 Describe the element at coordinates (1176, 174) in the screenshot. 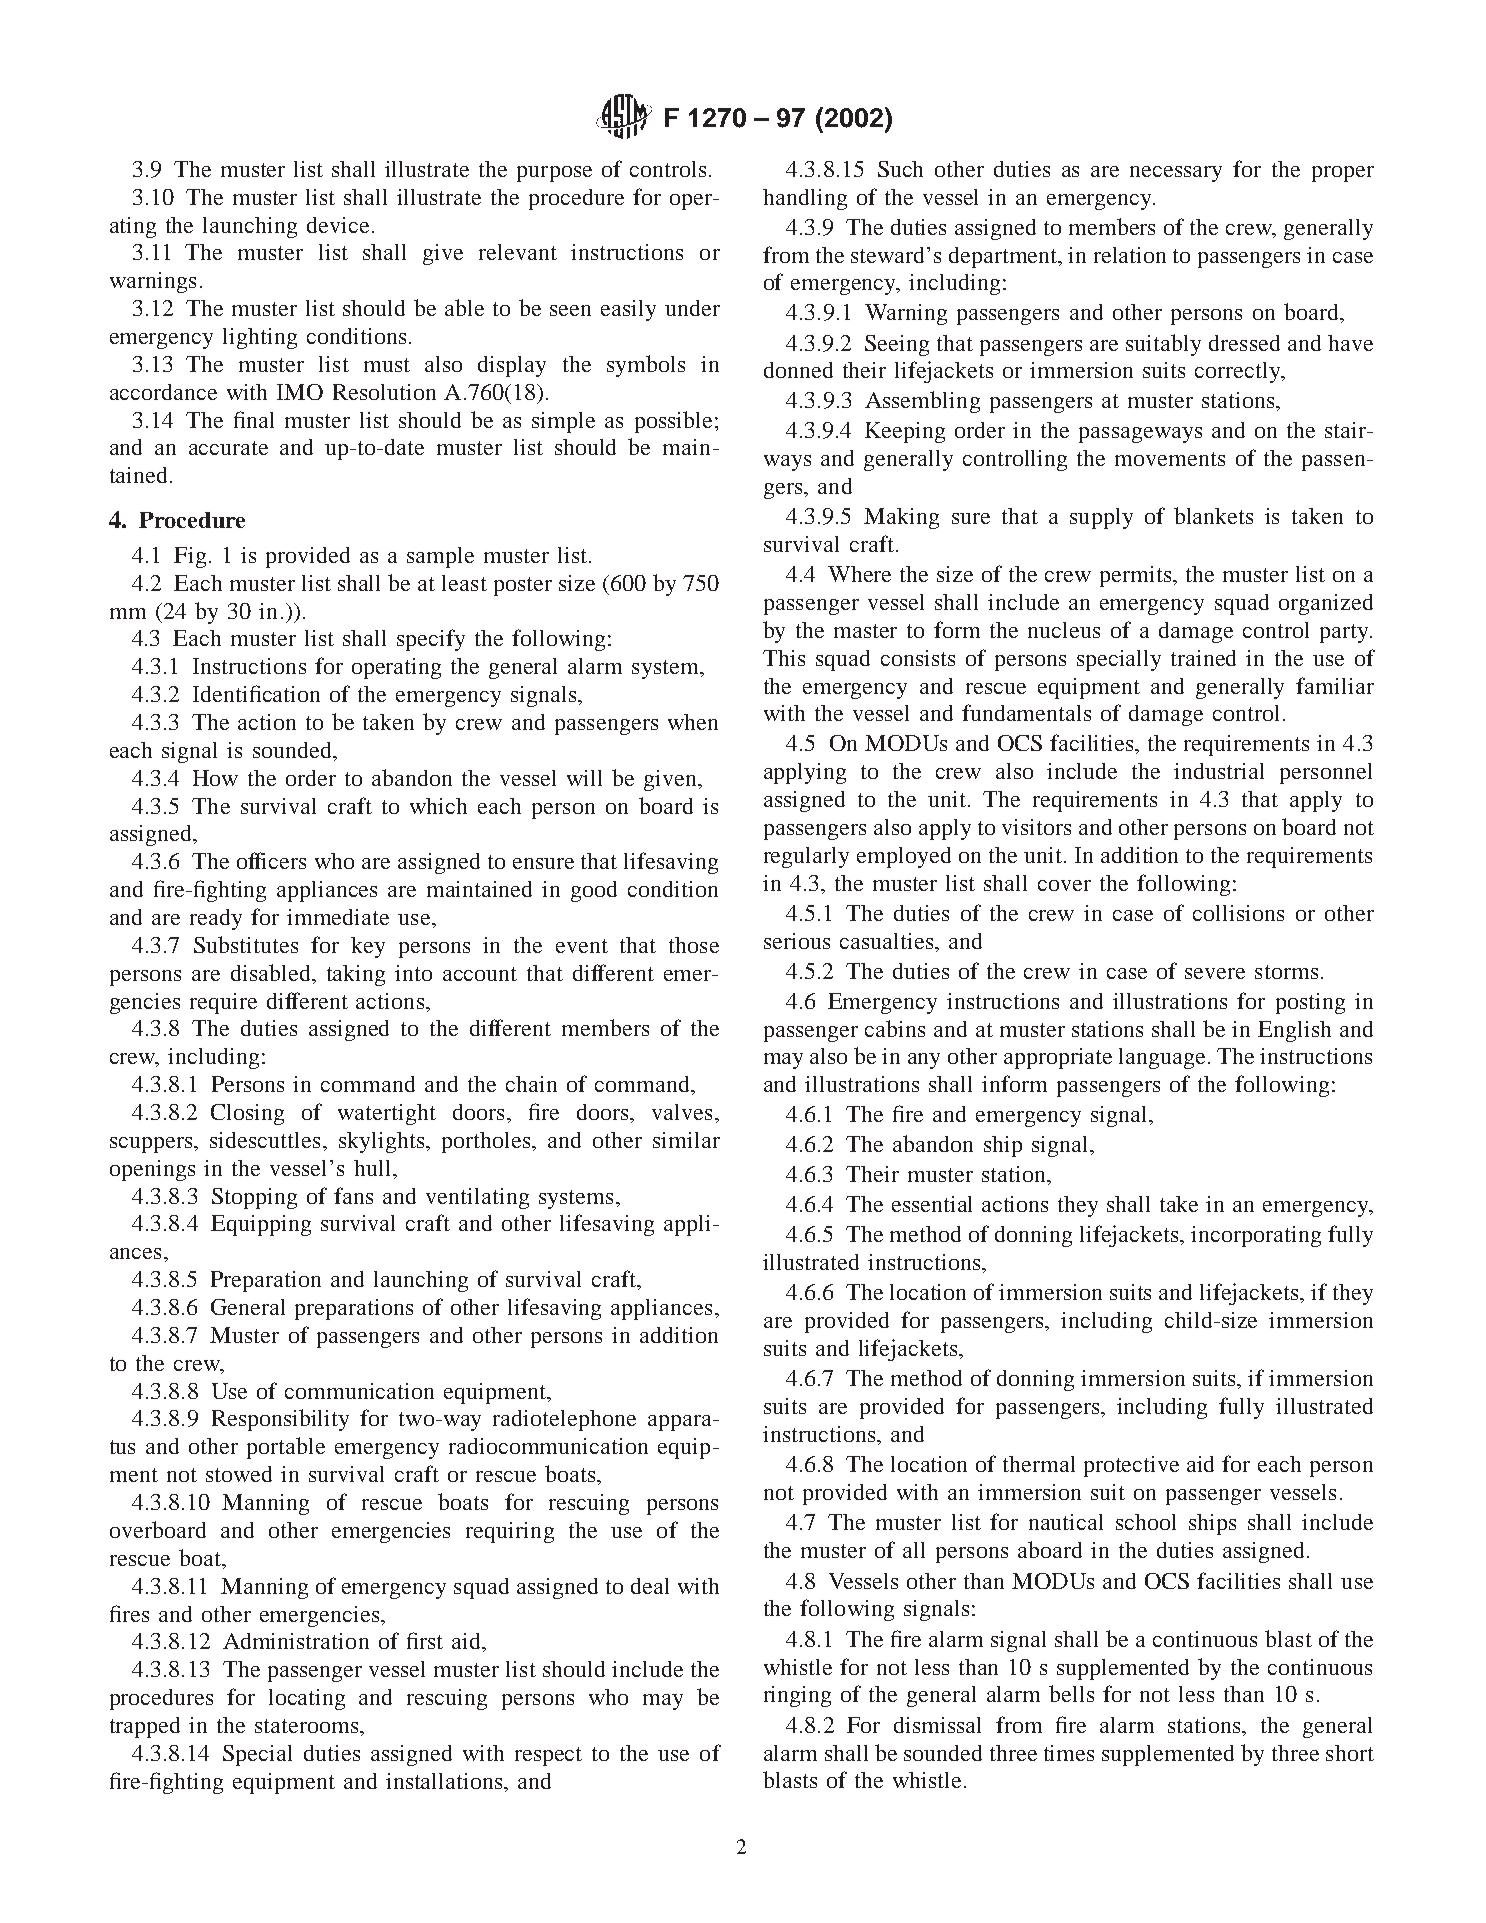

I see `necessary` at that location.
